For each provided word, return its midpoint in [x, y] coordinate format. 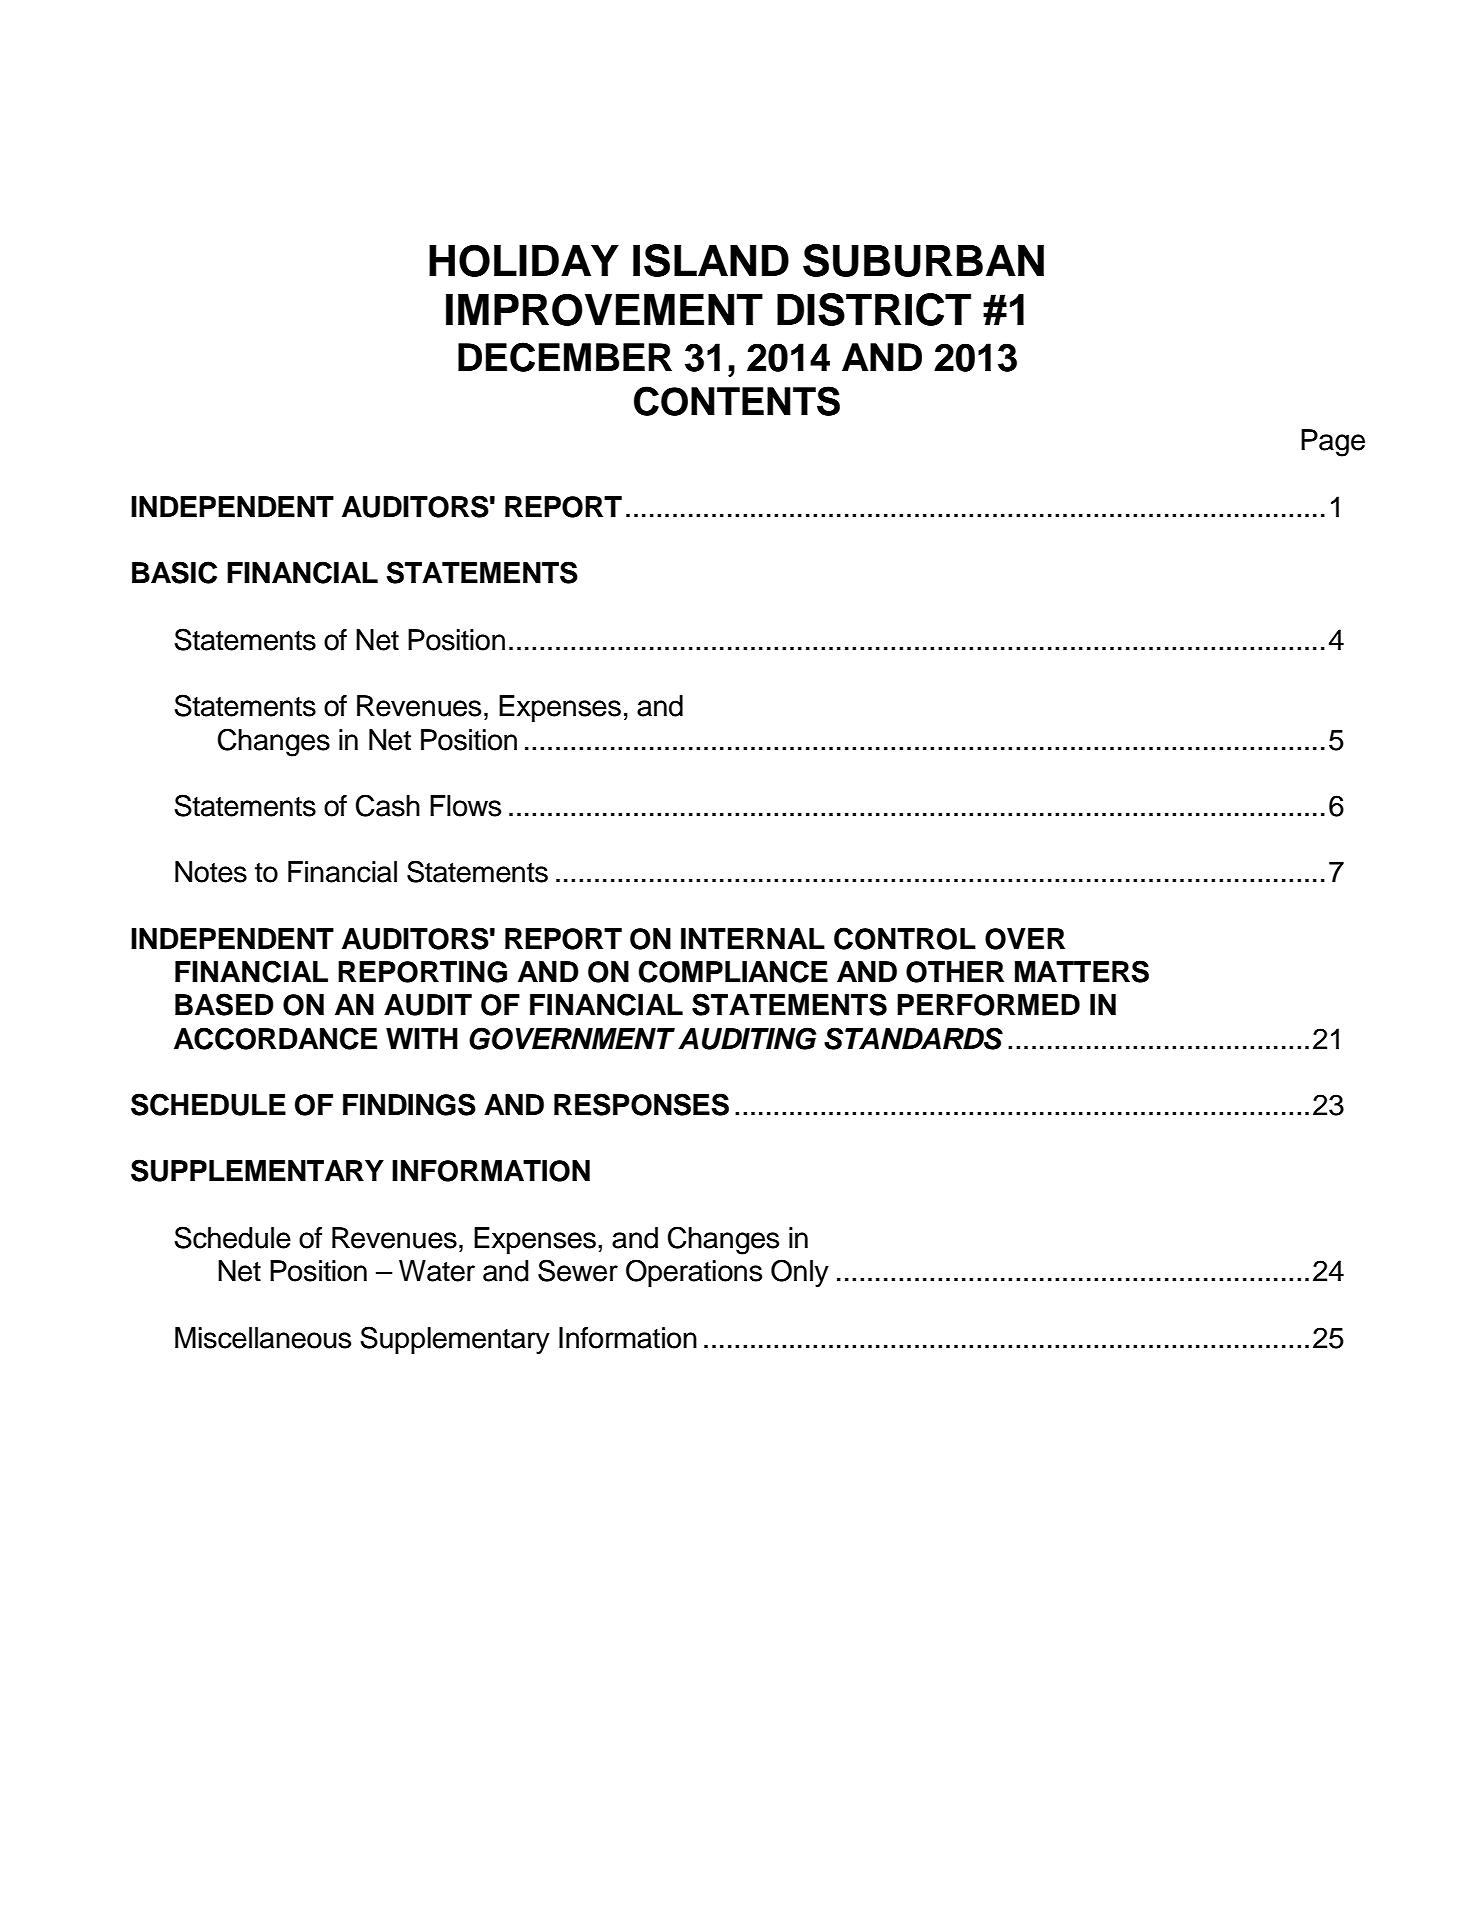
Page [1333, 443]
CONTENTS [737, 401]
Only [800, 1273]
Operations [694, 1273]
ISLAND [711, 260]
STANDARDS [913, 1038]
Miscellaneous [263, 1338]
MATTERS [1082, 971]
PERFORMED [988, 1005]
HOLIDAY [524, 261]
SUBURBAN [923, 260]
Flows [465, 806]
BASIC [174, 572]
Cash [388, 805]
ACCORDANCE [275, 1038]
